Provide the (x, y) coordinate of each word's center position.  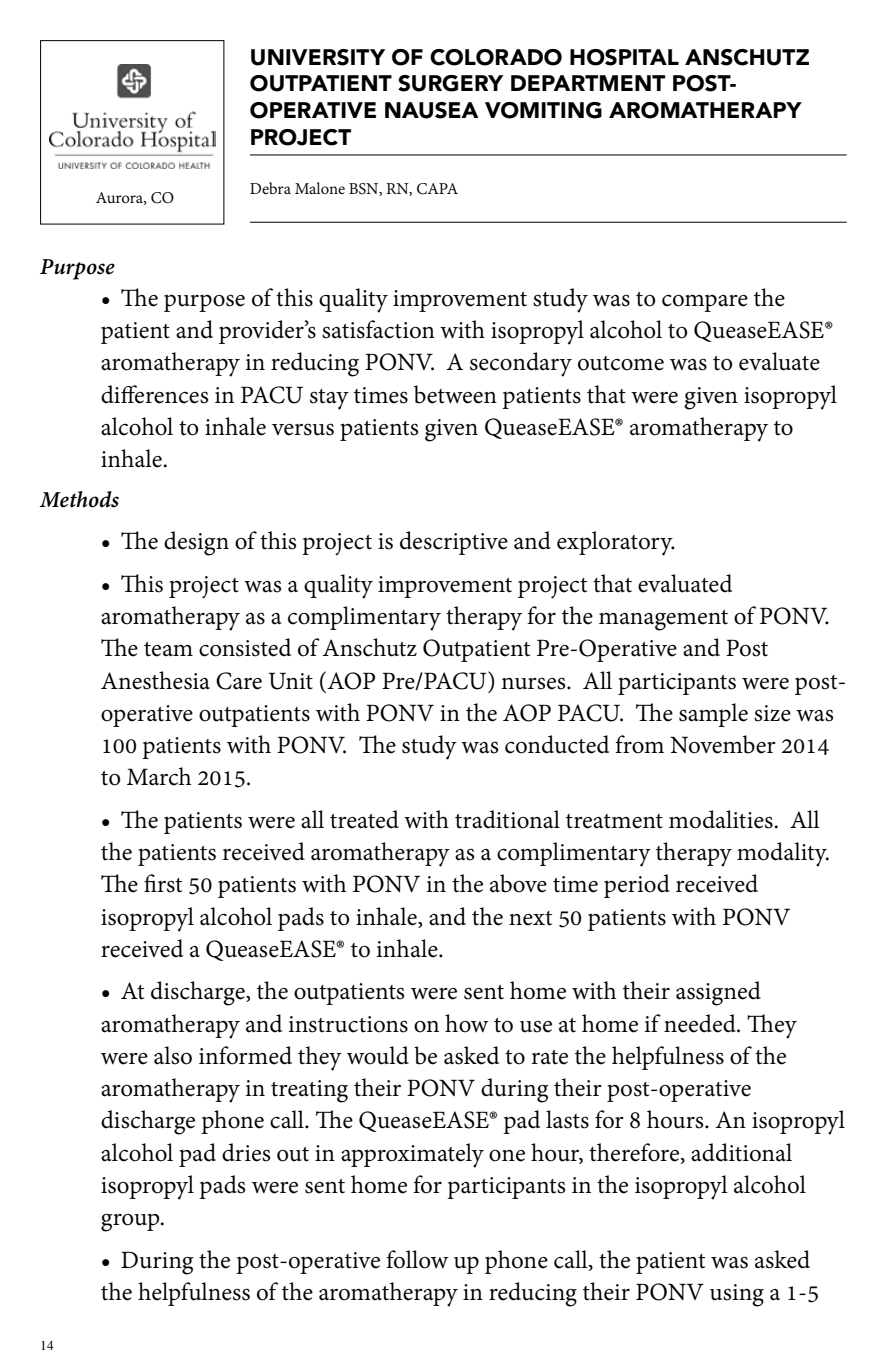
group (131, 1222)
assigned (718, 993)
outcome (621, 363)
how (467, 1023)
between (455, 394)
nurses (534, 683)
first (163, 883)
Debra (270, 188)
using (737, 1295)
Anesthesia (155, 680)
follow (417, 1259)
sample (713, 715)
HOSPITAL (624, 57)
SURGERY (450, 83)
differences (154, 394)
